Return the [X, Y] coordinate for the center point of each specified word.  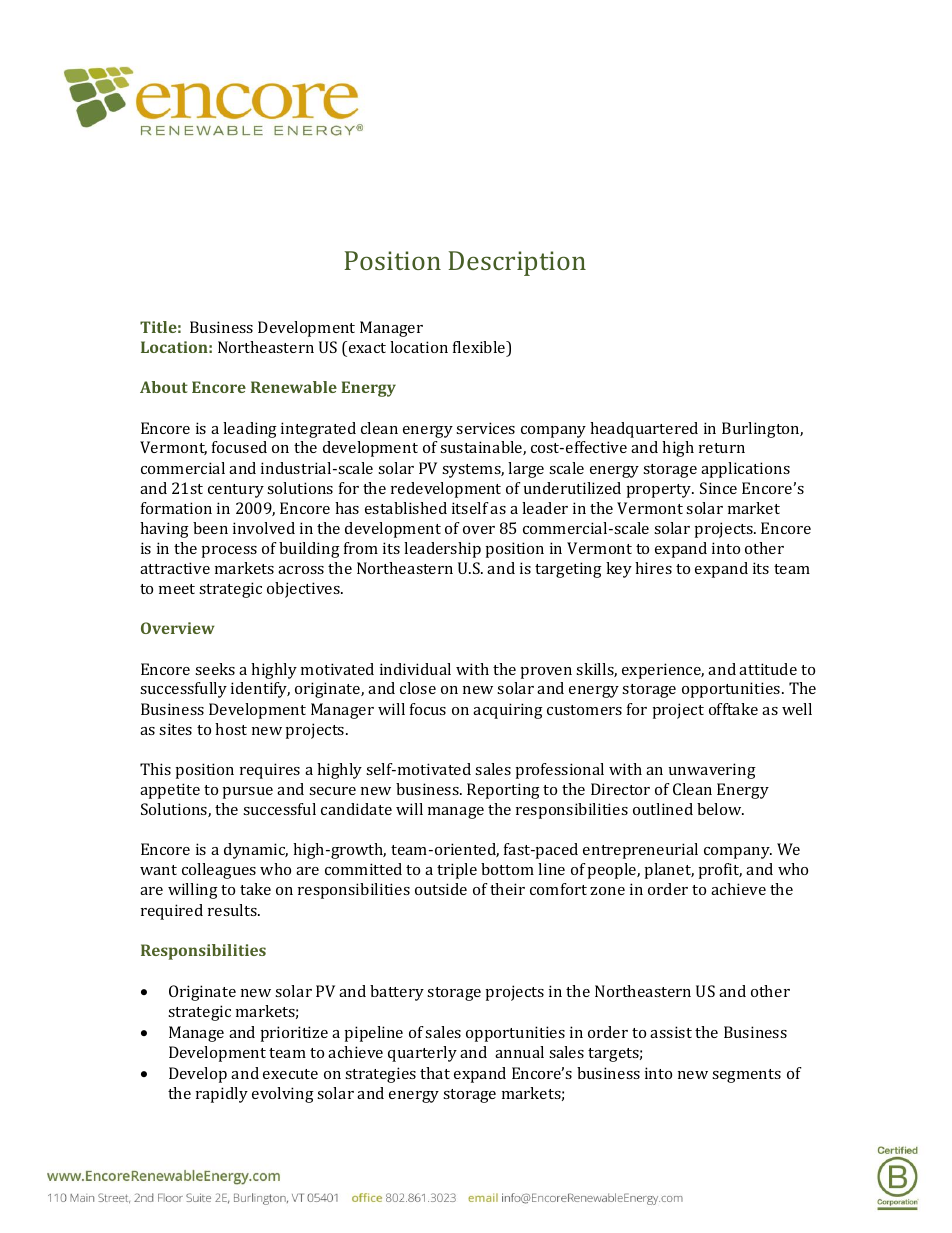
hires [653, 568]
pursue [247, 793]
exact [367, 348]
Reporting [503, 791]
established [406, 508]
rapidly [222, 1095]
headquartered [644, 430]
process [229, 552]
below [720, 809]
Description [517, 263]
